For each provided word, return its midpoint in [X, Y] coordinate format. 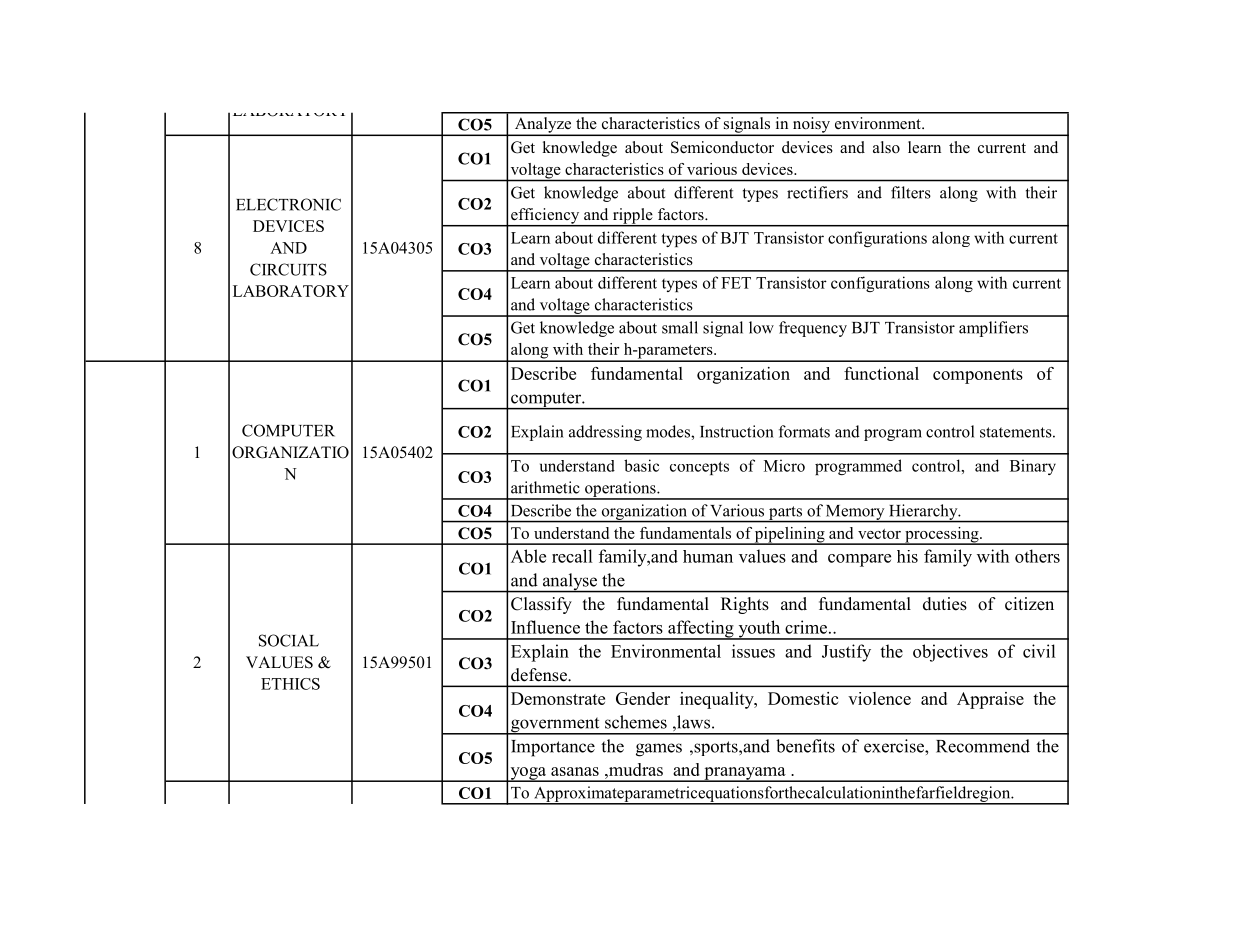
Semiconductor [722, 147]
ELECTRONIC [288, 204]
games [659, 750]
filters [911, 192]
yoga [528, 774]
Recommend [983, 746]
